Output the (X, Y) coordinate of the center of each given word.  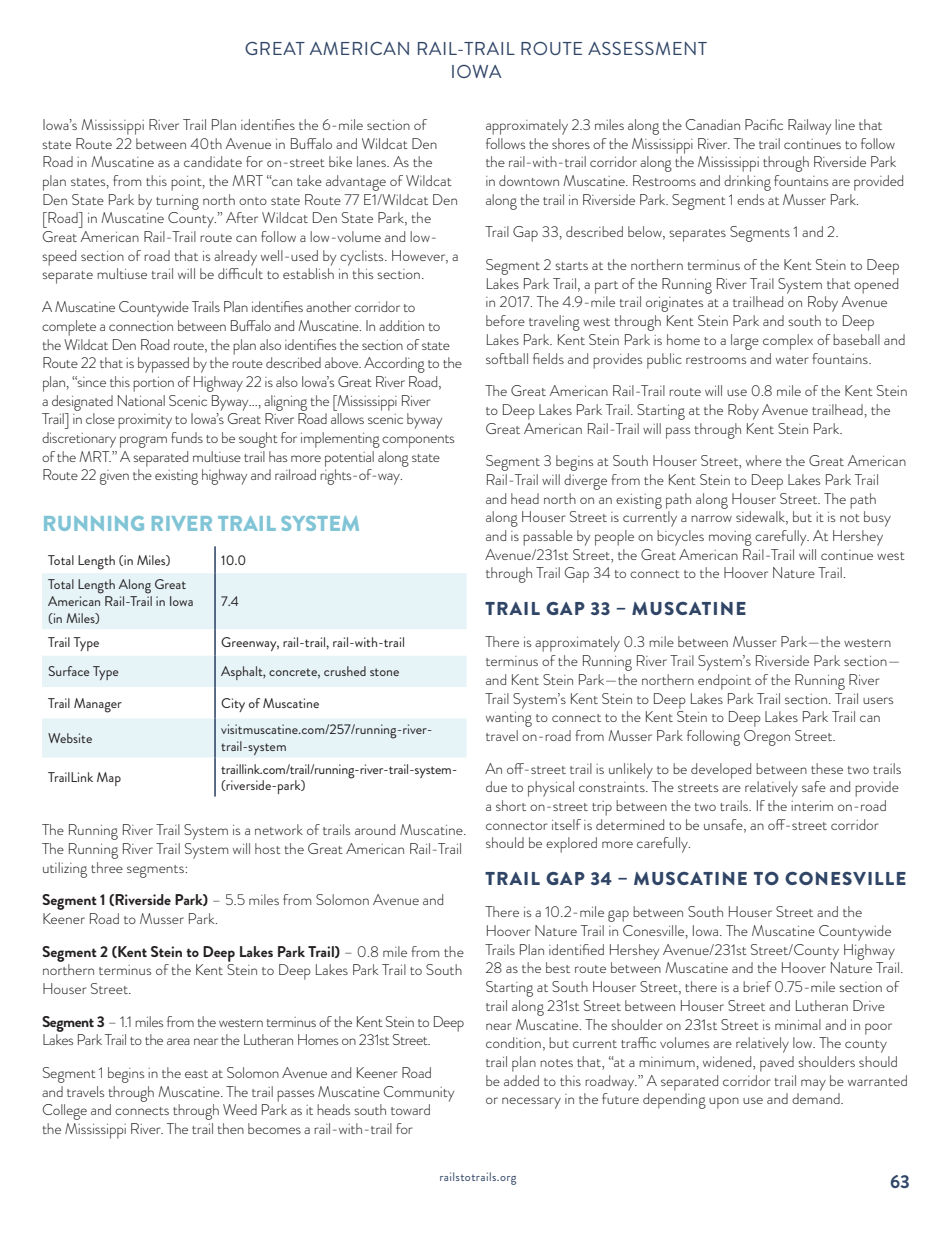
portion (153, 384)
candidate (213, 161)
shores (571, 143)
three (107, 867)
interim (812, 806)
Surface (69, 671)
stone (384, 672)
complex (788, 342)
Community (418, 1094)
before (505, 320)
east (196, 1074)
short (511, 805)
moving (730, 538)
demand (817, 1098)
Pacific (764, 124)
